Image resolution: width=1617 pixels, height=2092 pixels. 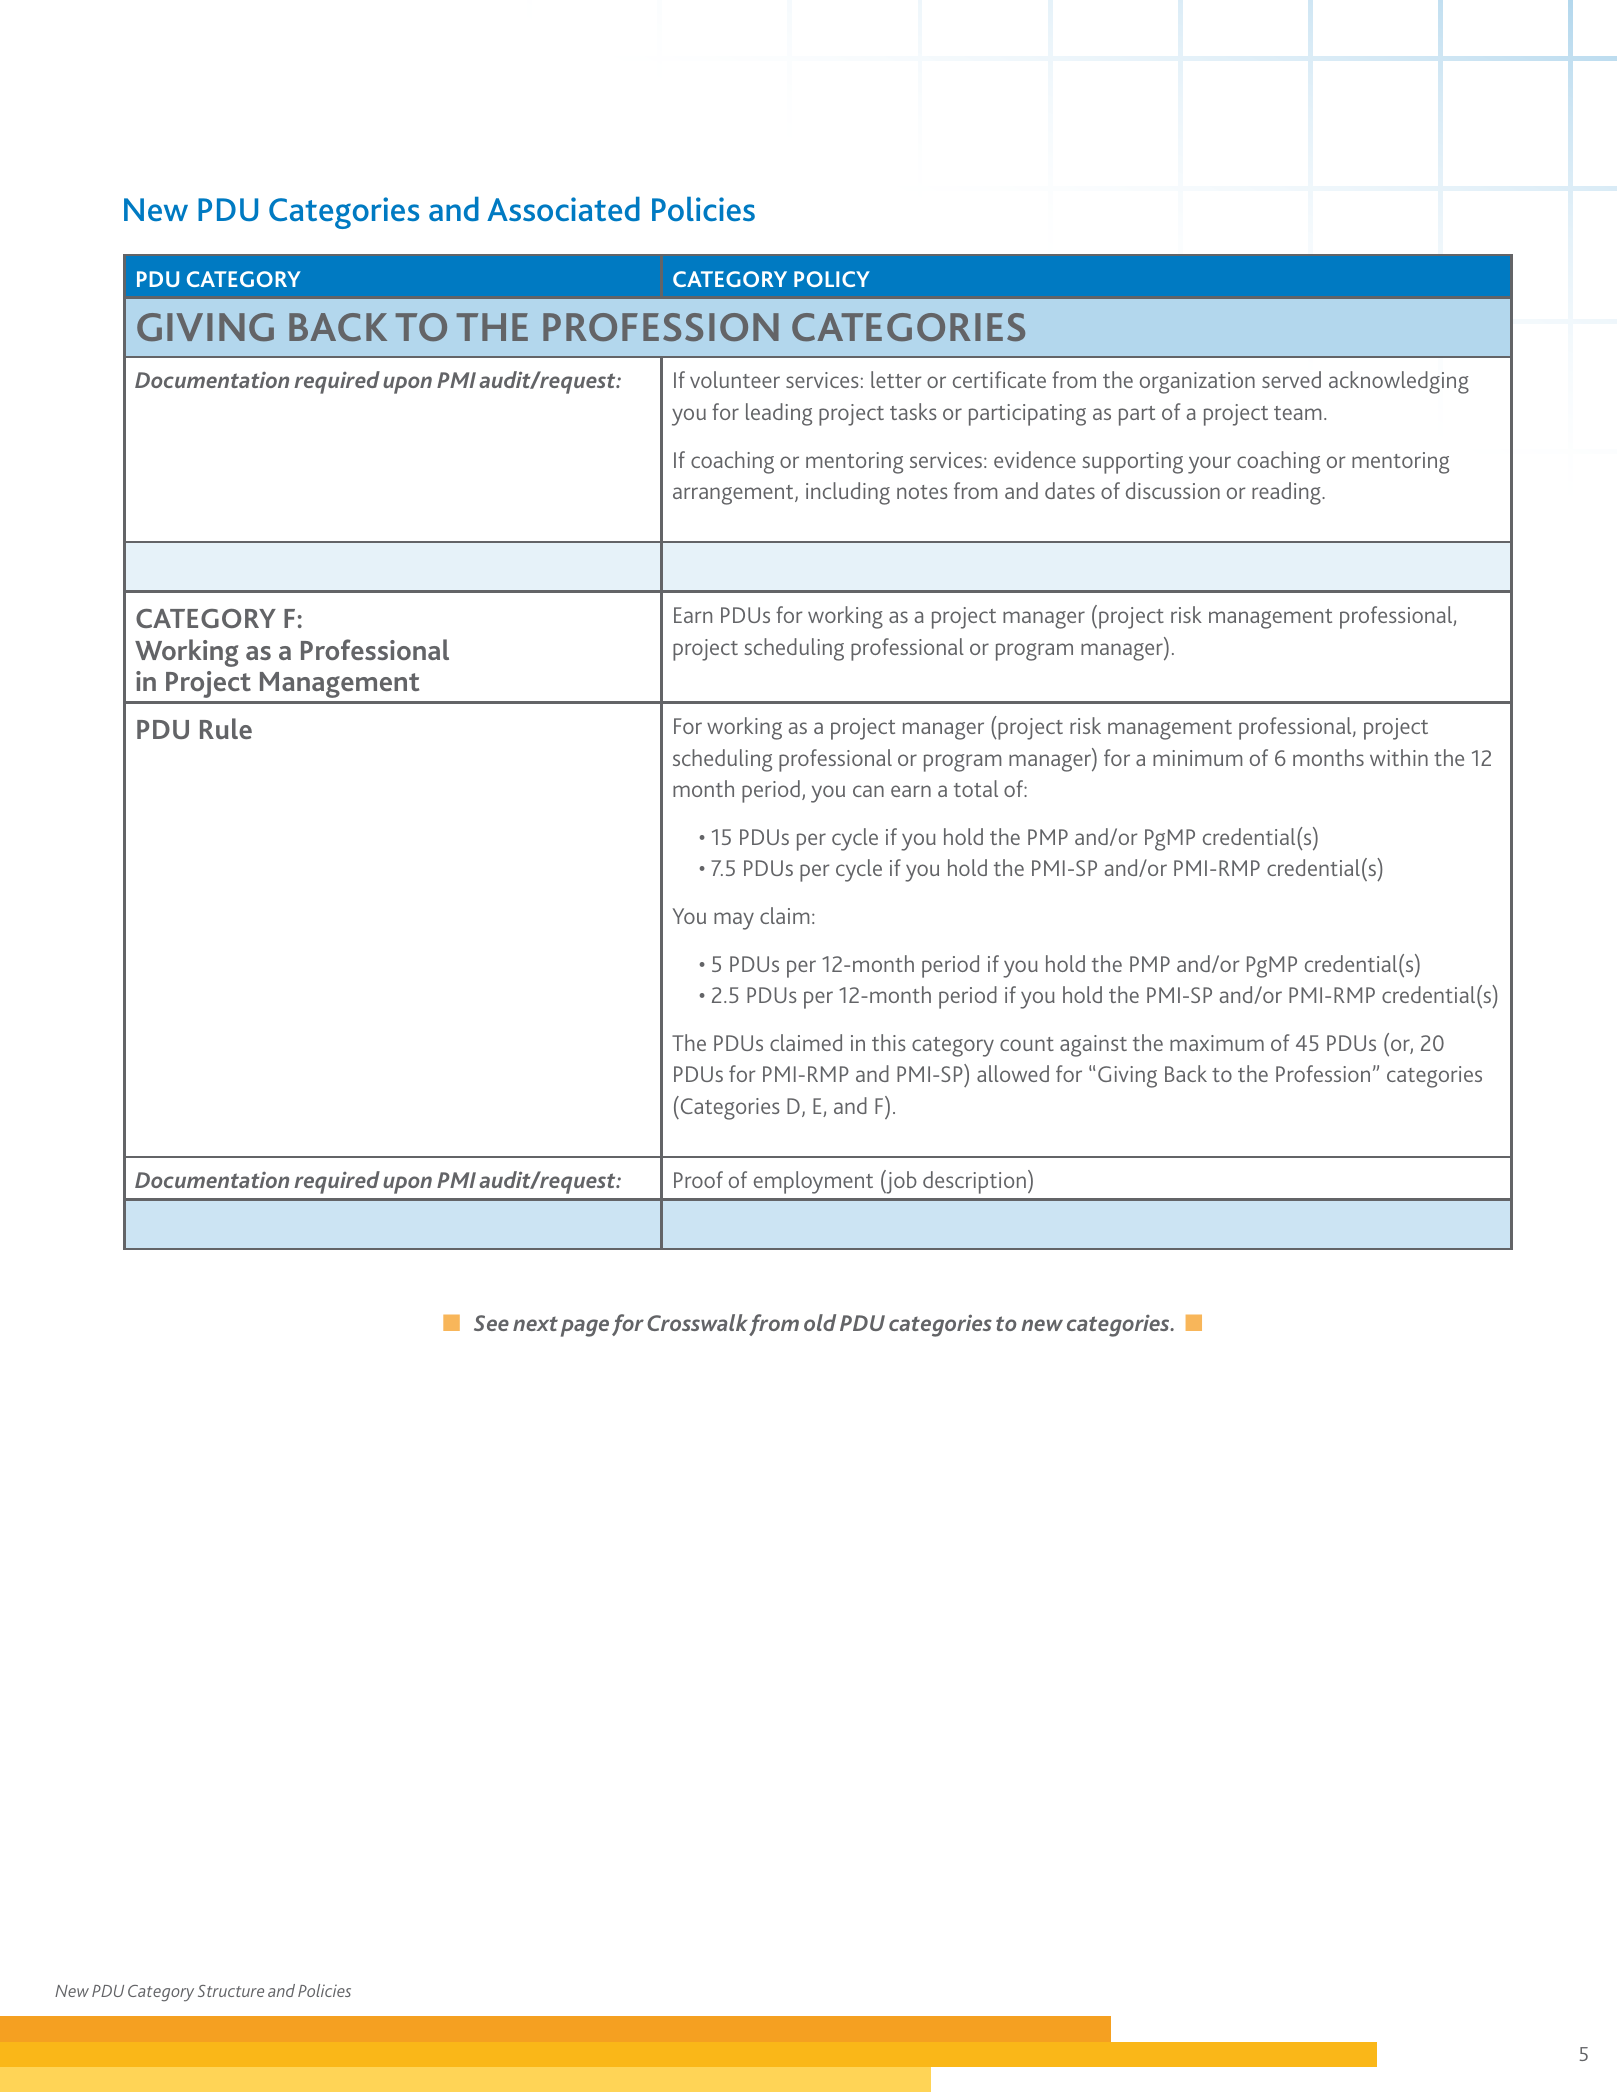 What do you see at coordinates (226, 728) in the image?
I see `Rule` at bounding box center [226, 728].
